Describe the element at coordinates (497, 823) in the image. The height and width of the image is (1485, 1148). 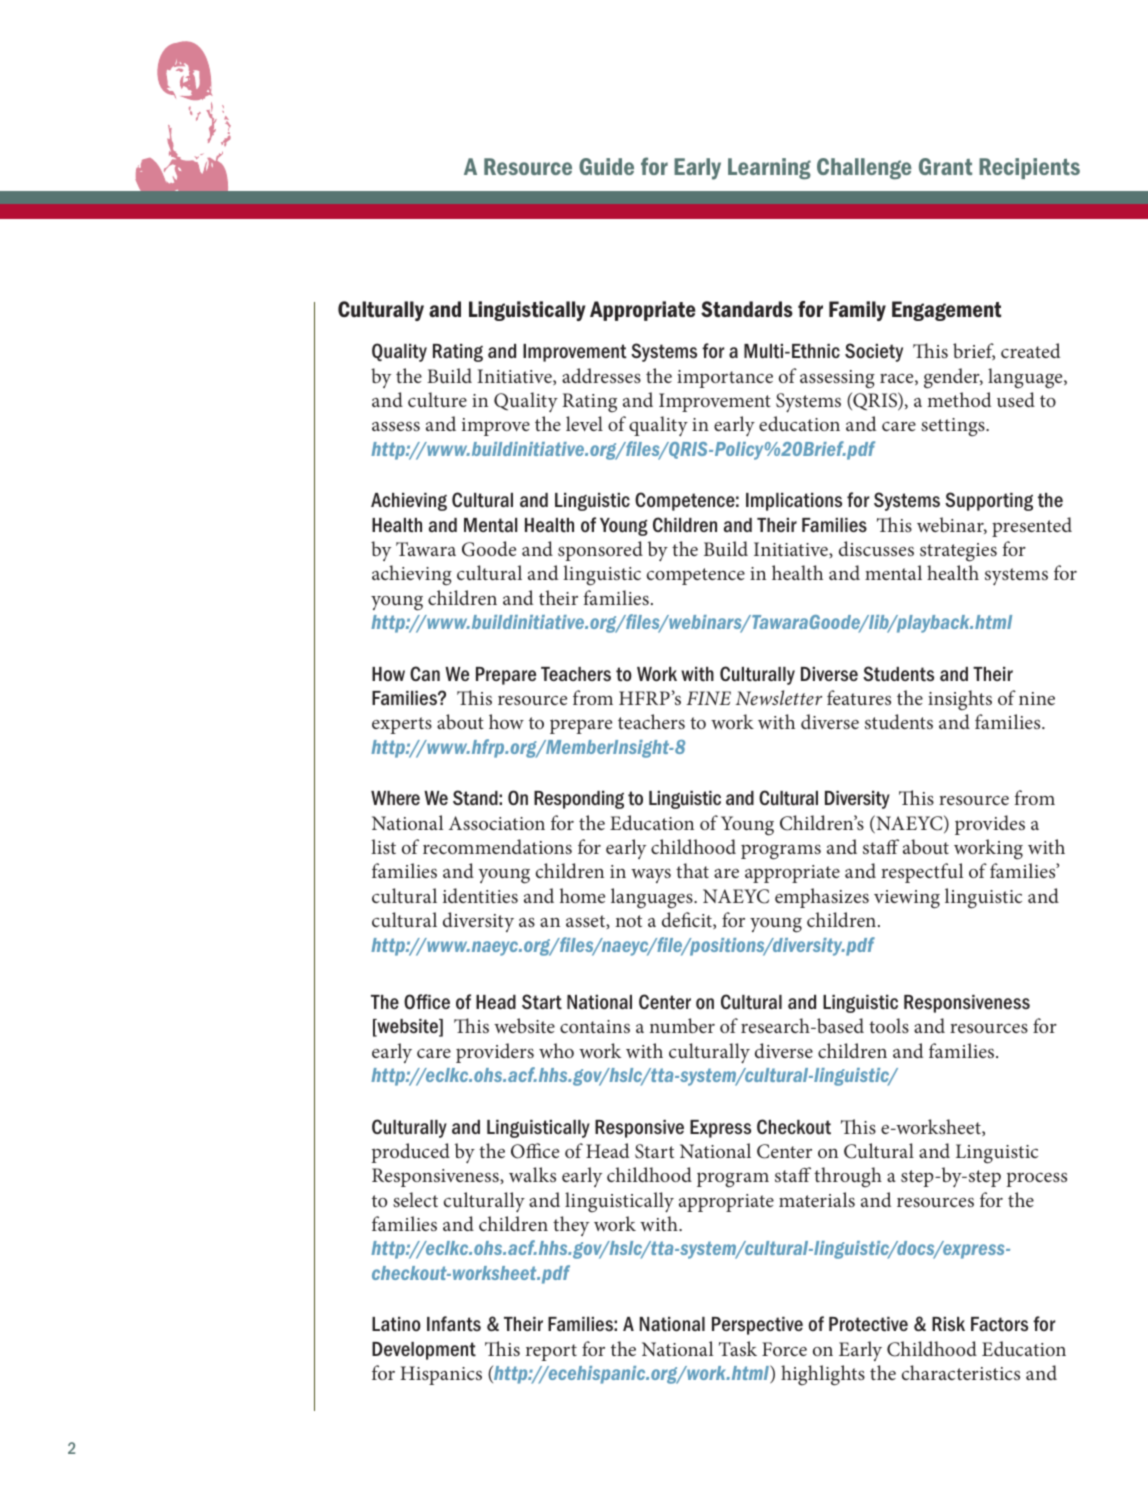
I see `Association` at that location.
